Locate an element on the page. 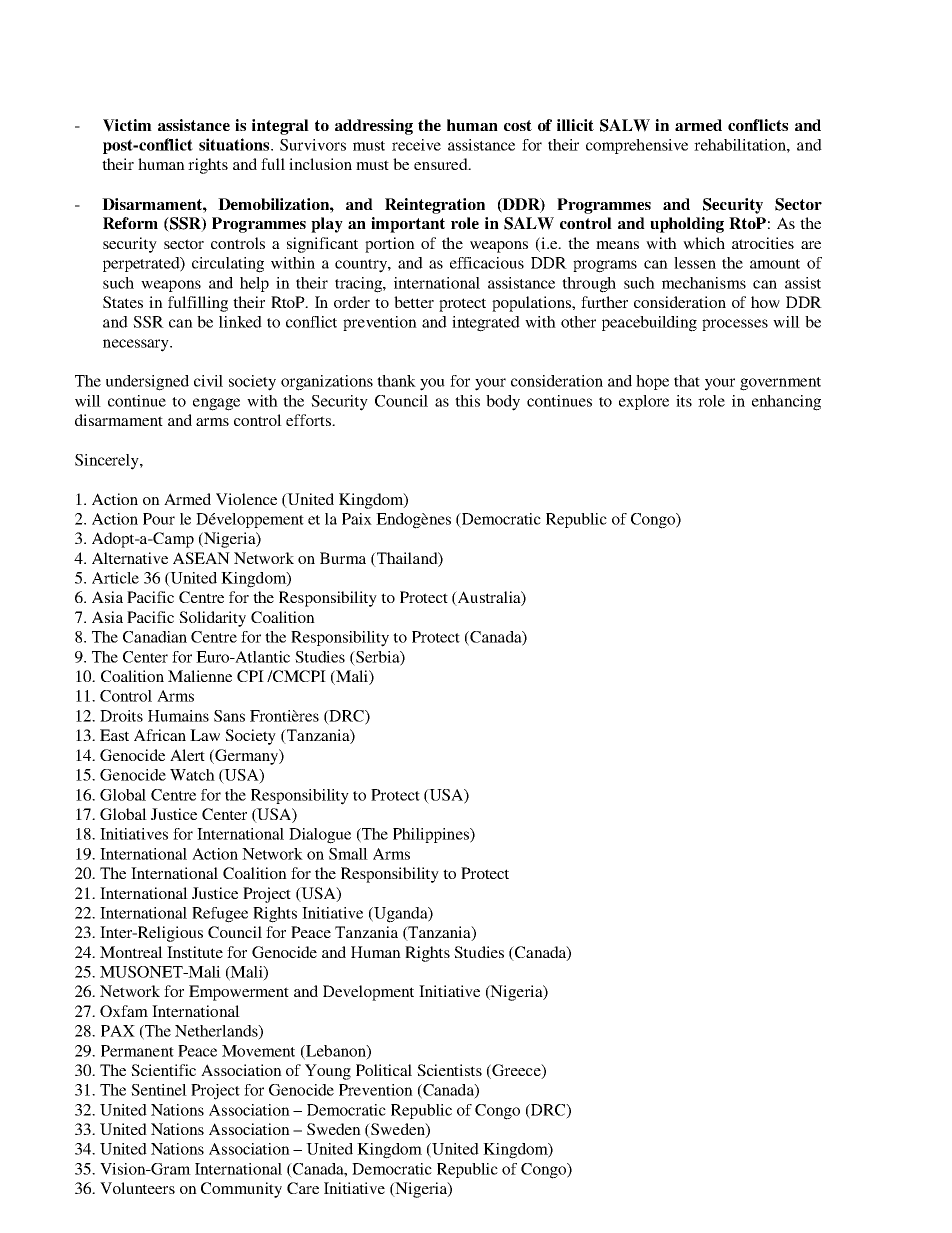 The width and height of the page is (952, 1233). Small is located at coordinates (348, 854).
